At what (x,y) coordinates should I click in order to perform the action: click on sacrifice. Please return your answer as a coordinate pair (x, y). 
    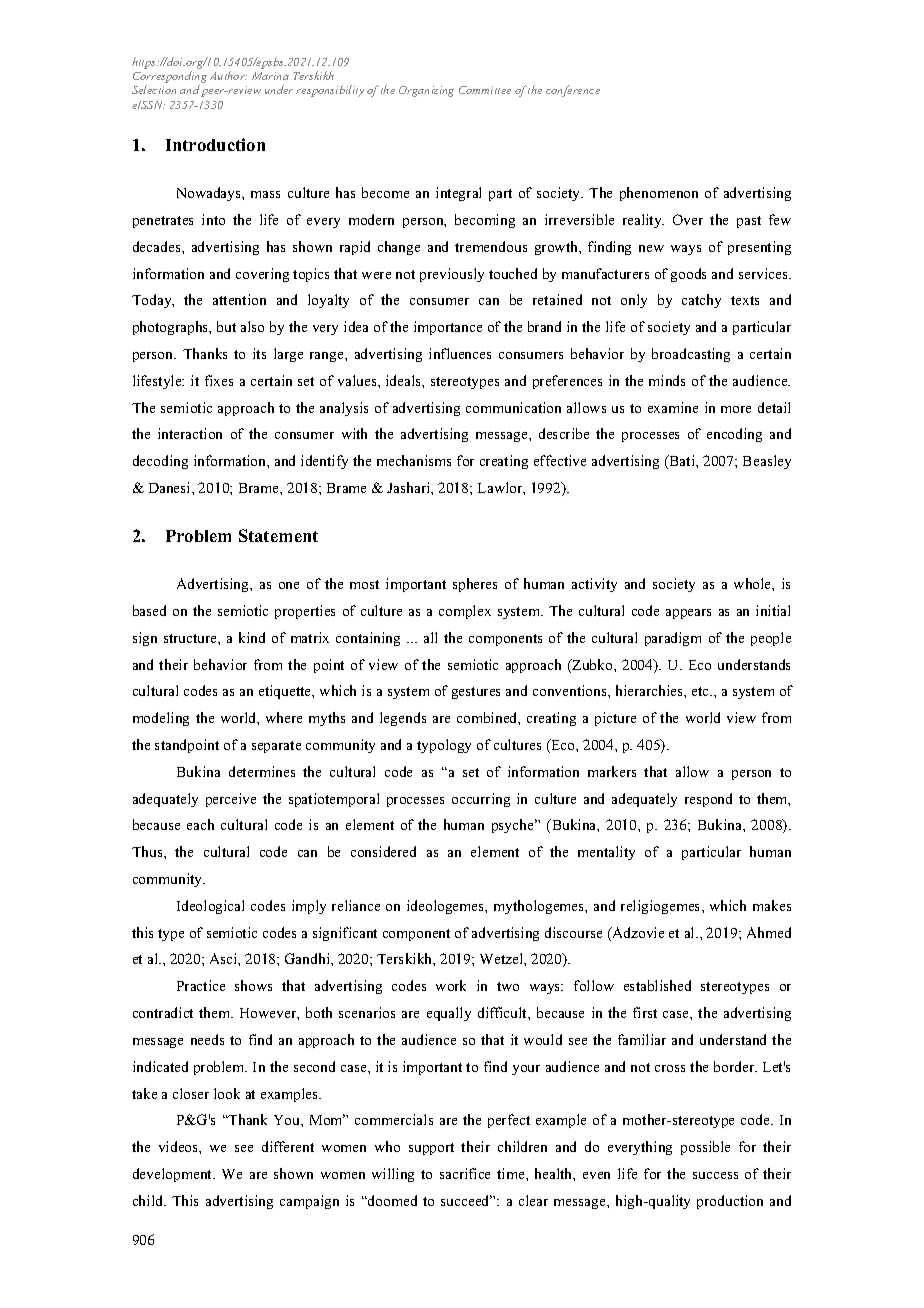
    Looking at the image, I should click on (465, 1173).
